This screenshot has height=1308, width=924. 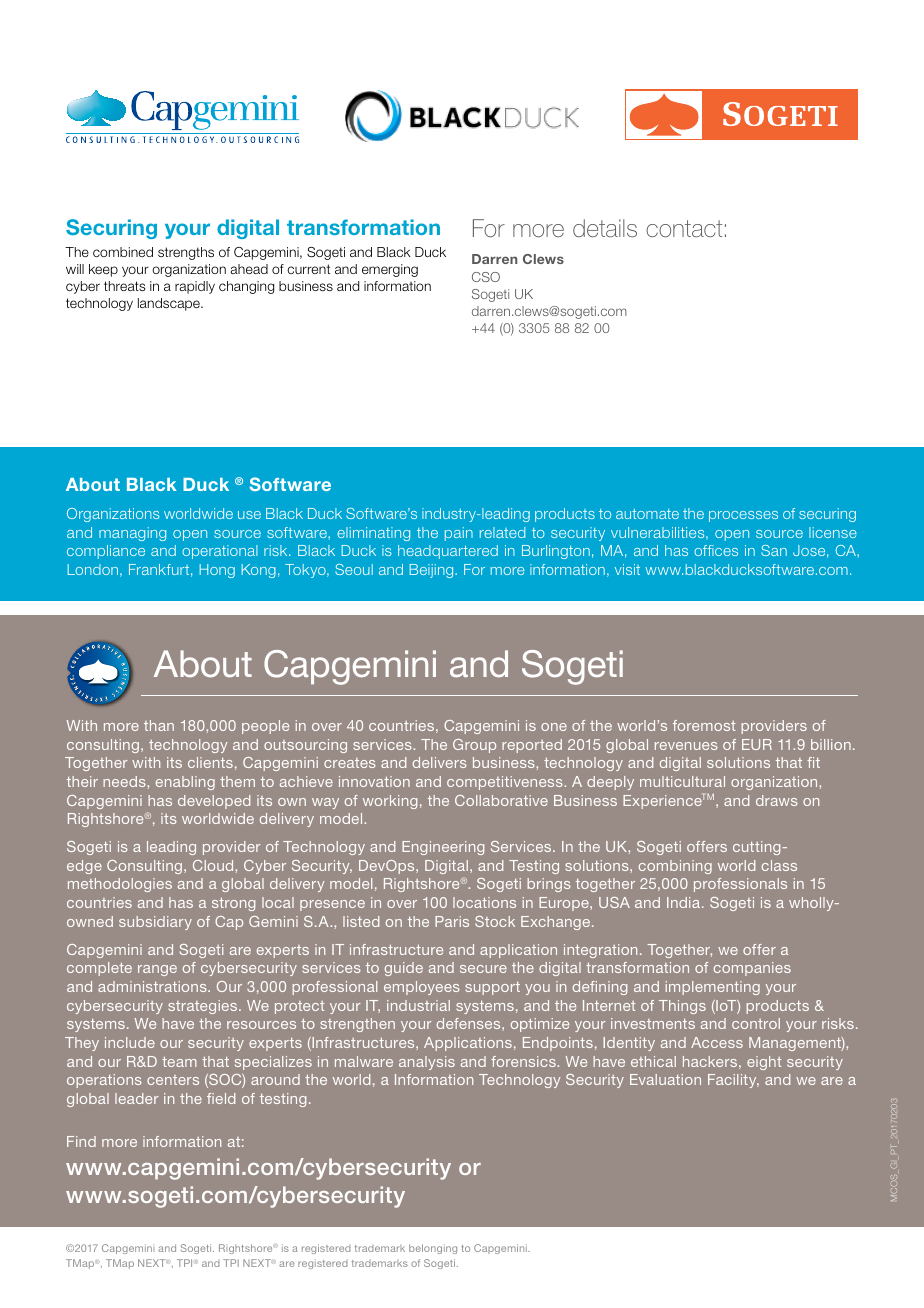 I want to click on contact, so click(x=684, y=228).
